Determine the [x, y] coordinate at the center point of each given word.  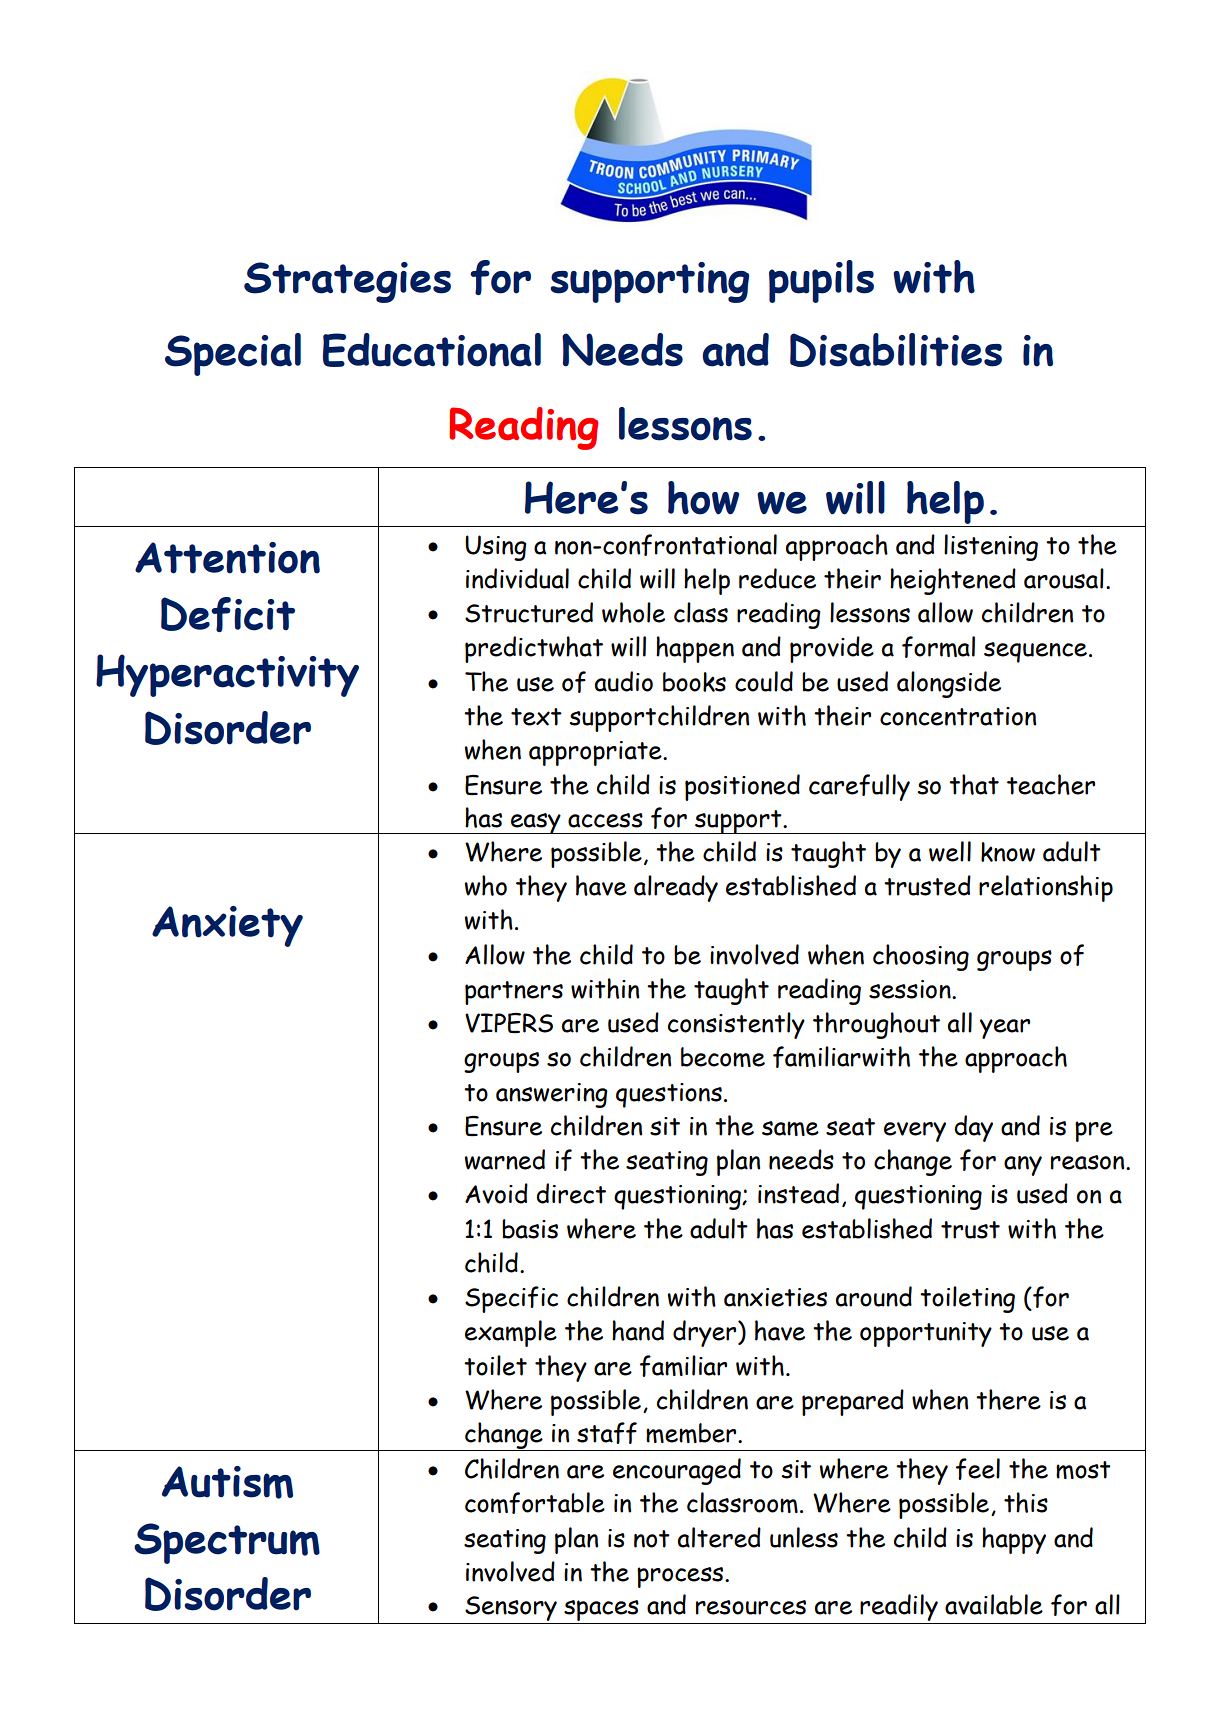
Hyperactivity [227, 675]
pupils [821, 281]
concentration [958, 716]
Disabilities [896, 350]
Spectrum [227, 1543]
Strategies [347, 282]
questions [669, 1095]
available [994, 1604]
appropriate [596, 753]
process [681, 1577]
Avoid [496, 1193]
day [973, 1128]
